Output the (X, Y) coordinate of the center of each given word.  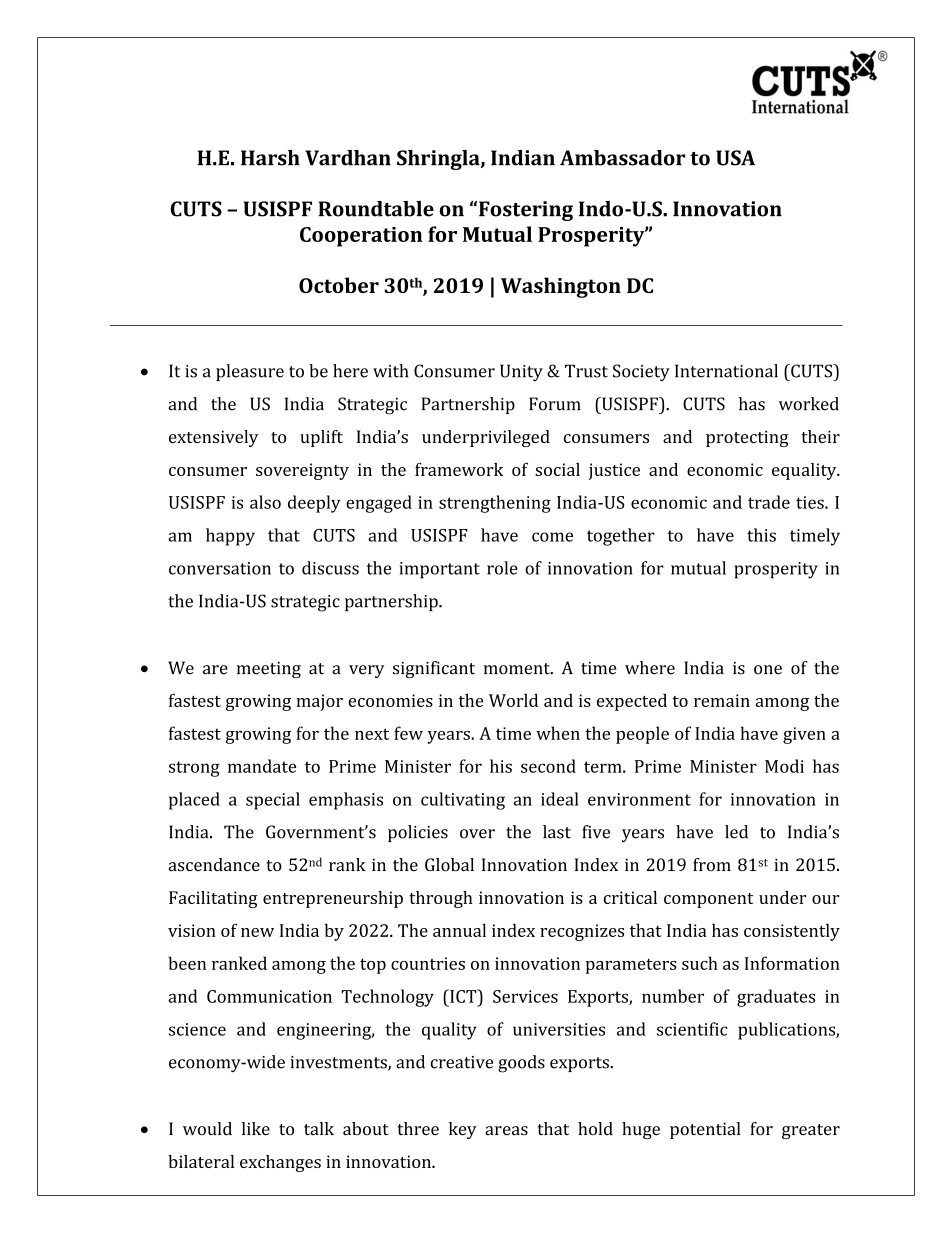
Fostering (526, 211)
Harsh (270, 158)
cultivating (463, 801)
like (256, 1129)
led (736, 832)
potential (705, 1130)
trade (769, 502)
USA (735, 158)
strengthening (495, 504)
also (265, 502)
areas (506, 1131)
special (273, 801)
